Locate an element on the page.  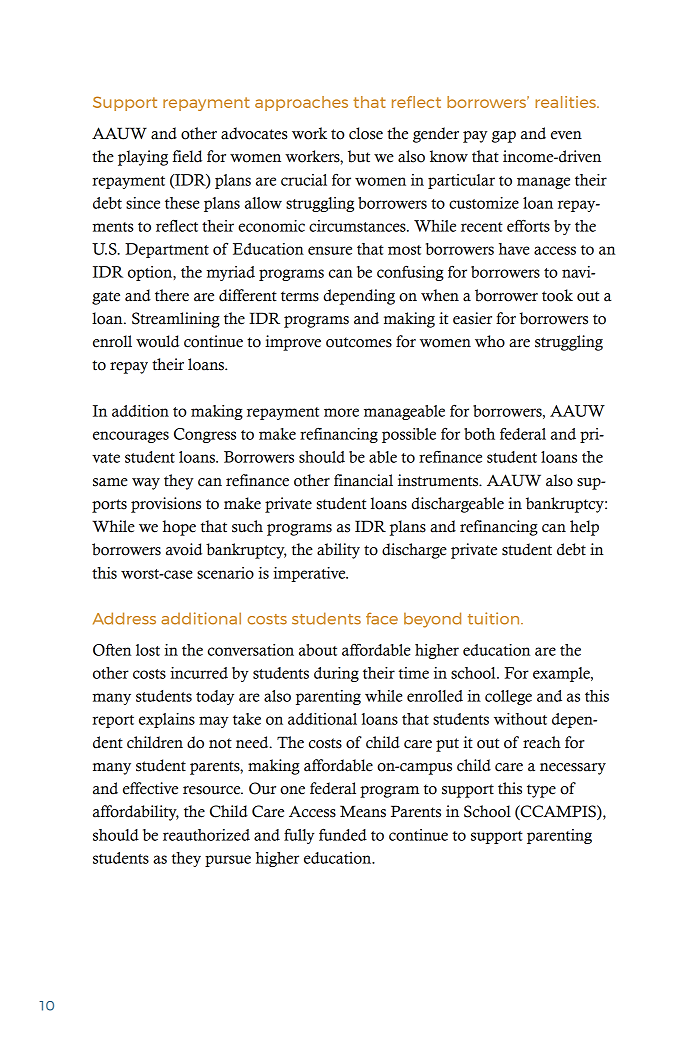
both is located at coordinates (479, 434).
